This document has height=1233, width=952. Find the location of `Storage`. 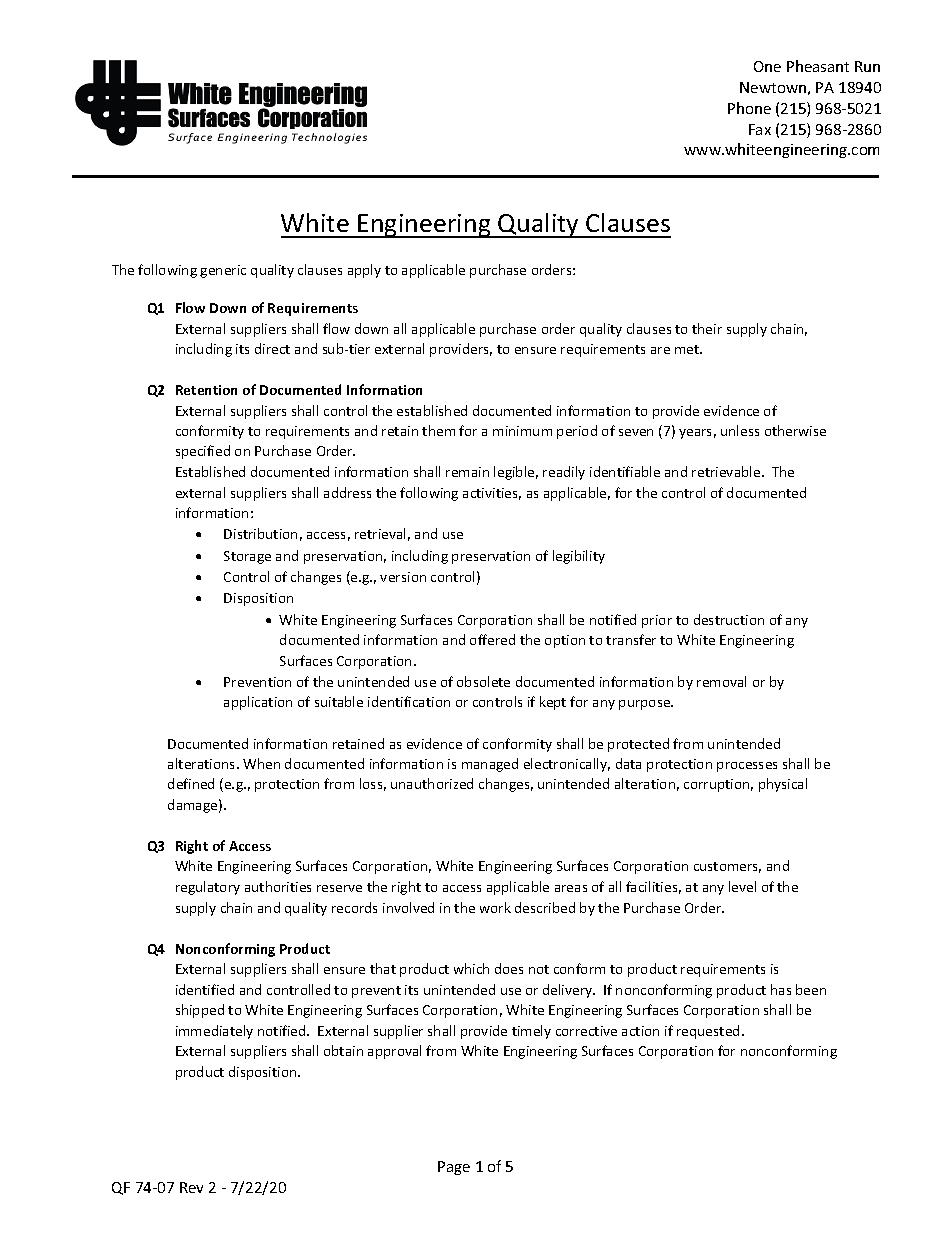

Storage is located at coordinates (247, 557).
